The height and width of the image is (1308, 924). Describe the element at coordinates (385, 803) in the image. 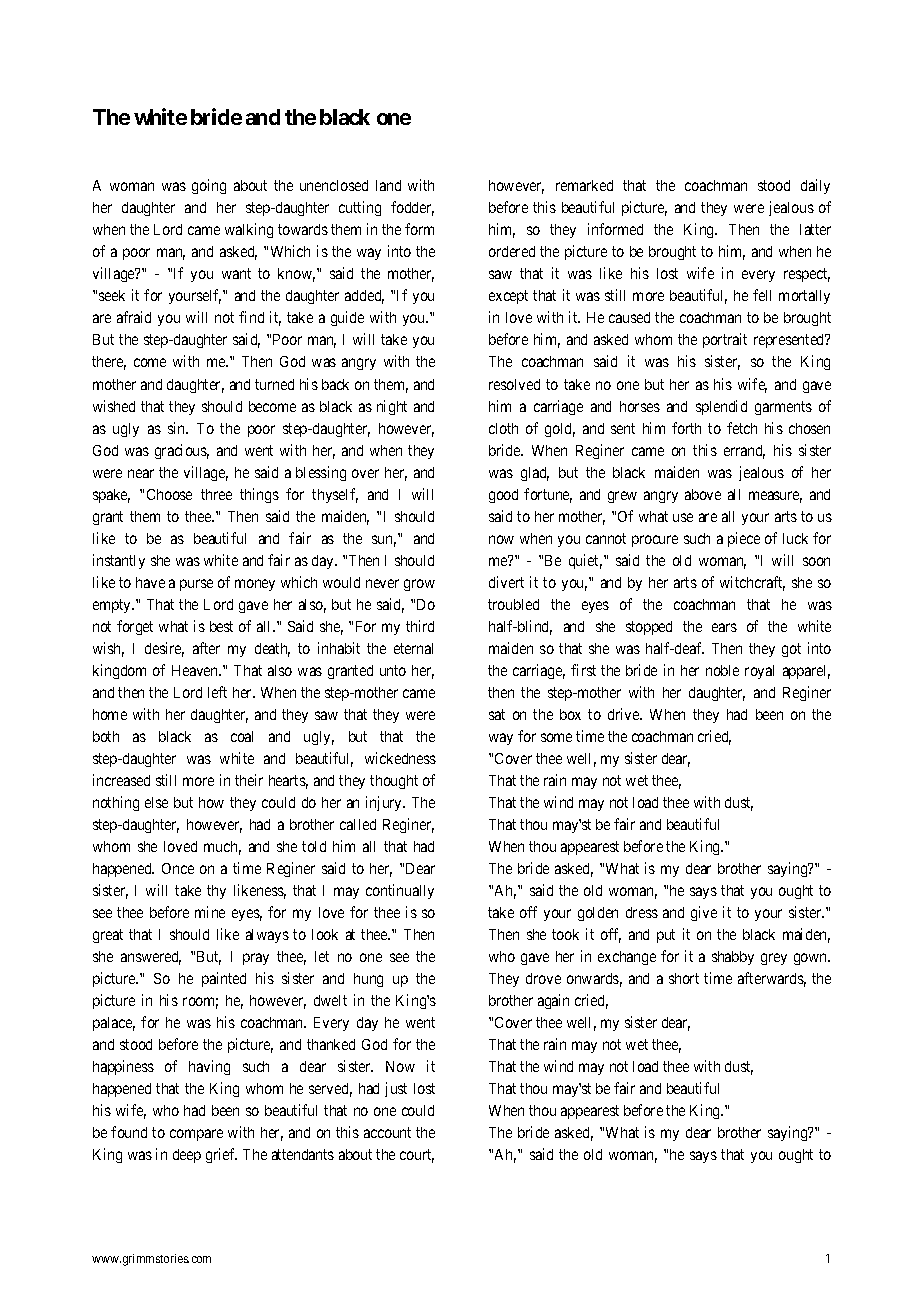

I see `injury` at that location.
